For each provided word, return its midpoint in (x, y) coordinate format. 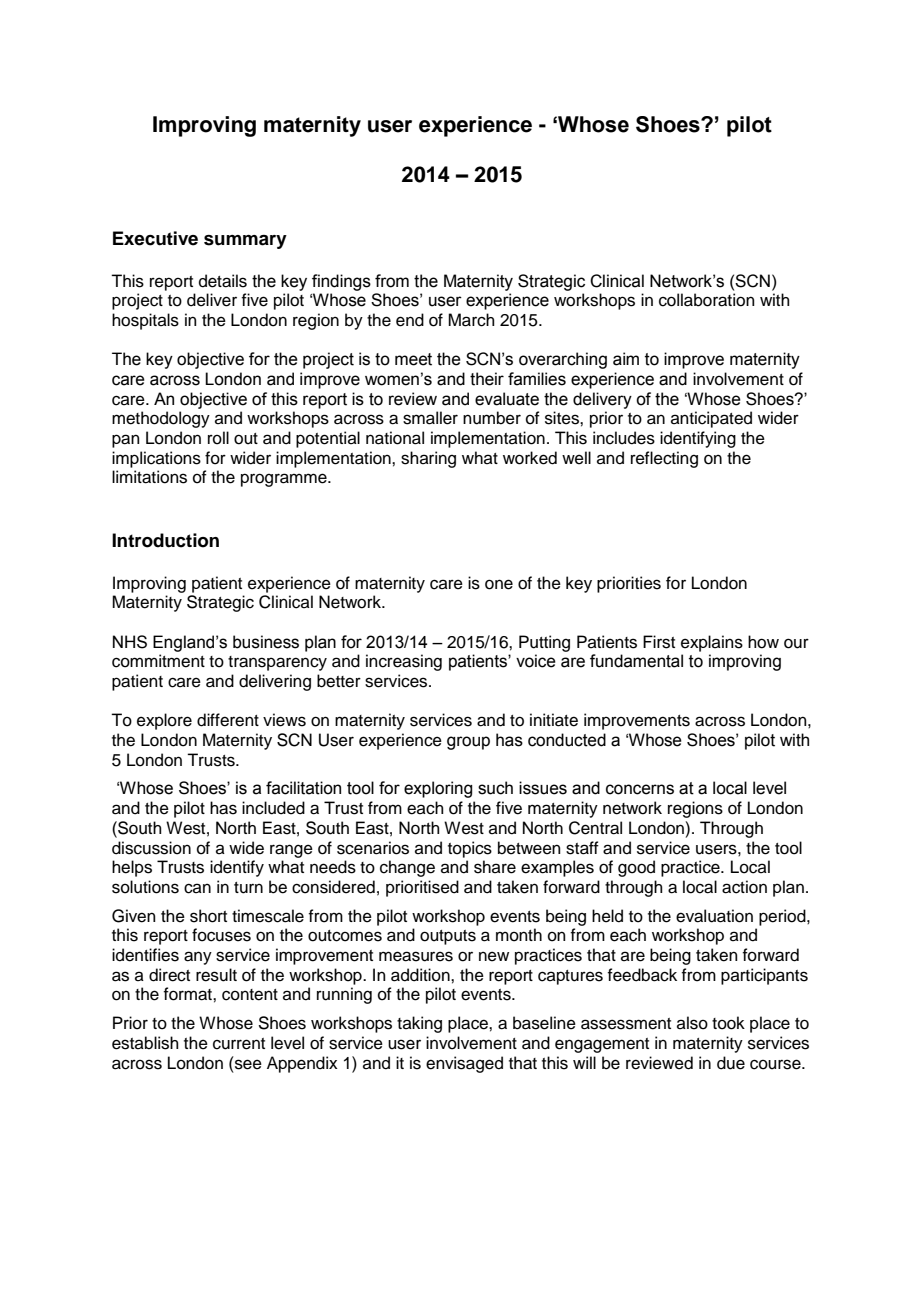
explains (712, 643)
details (223, 281)
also (692, 1023)
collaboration (707, 300)
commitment (158, 661)
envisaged (464, 1064)
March (471, 320)
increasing (404, 662)
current (239, 1044)
